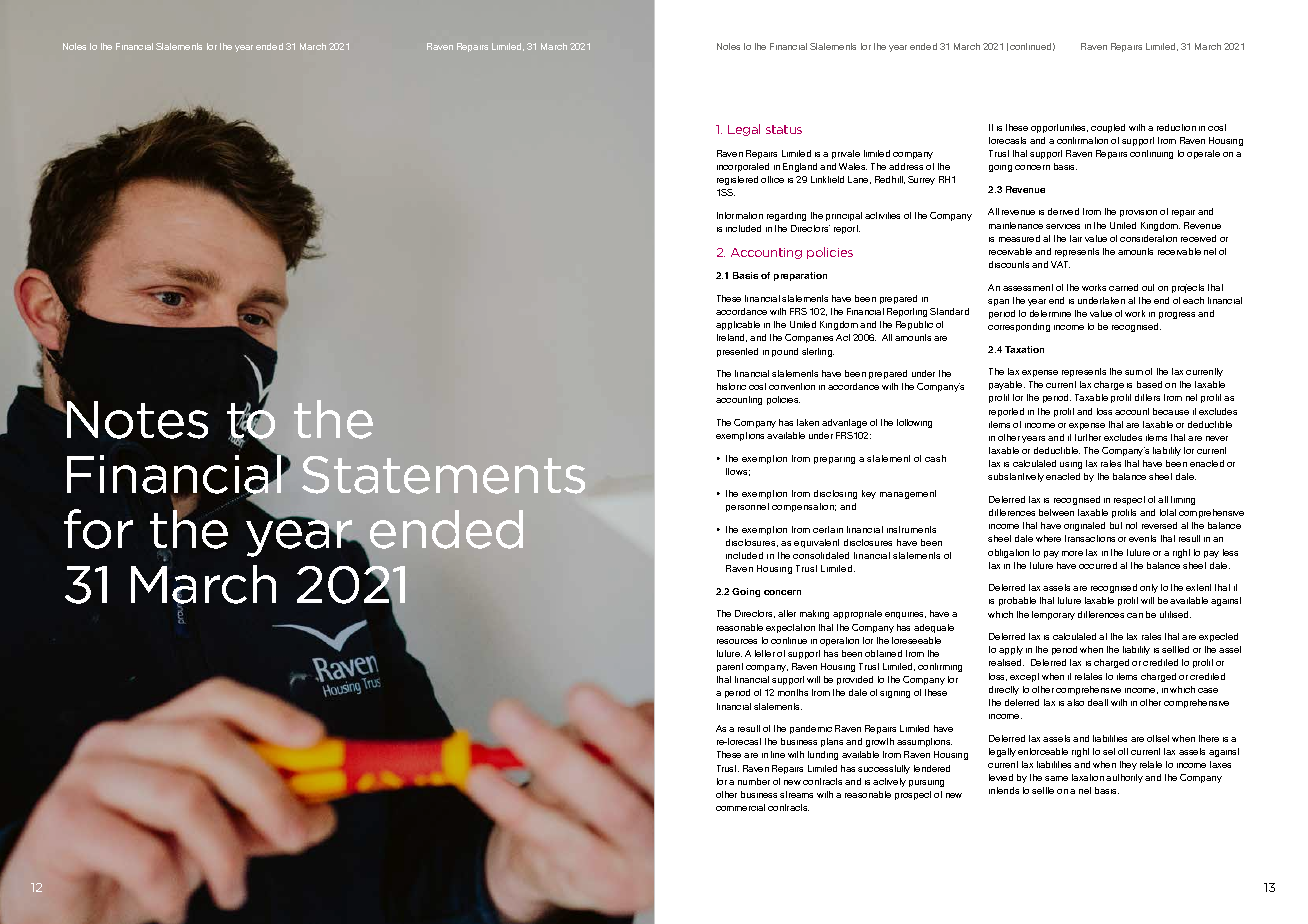 The image size is (1308, 924). Describe the element at coordinates (921, 180) in the screenshot. I see `Surrey` at that location.
